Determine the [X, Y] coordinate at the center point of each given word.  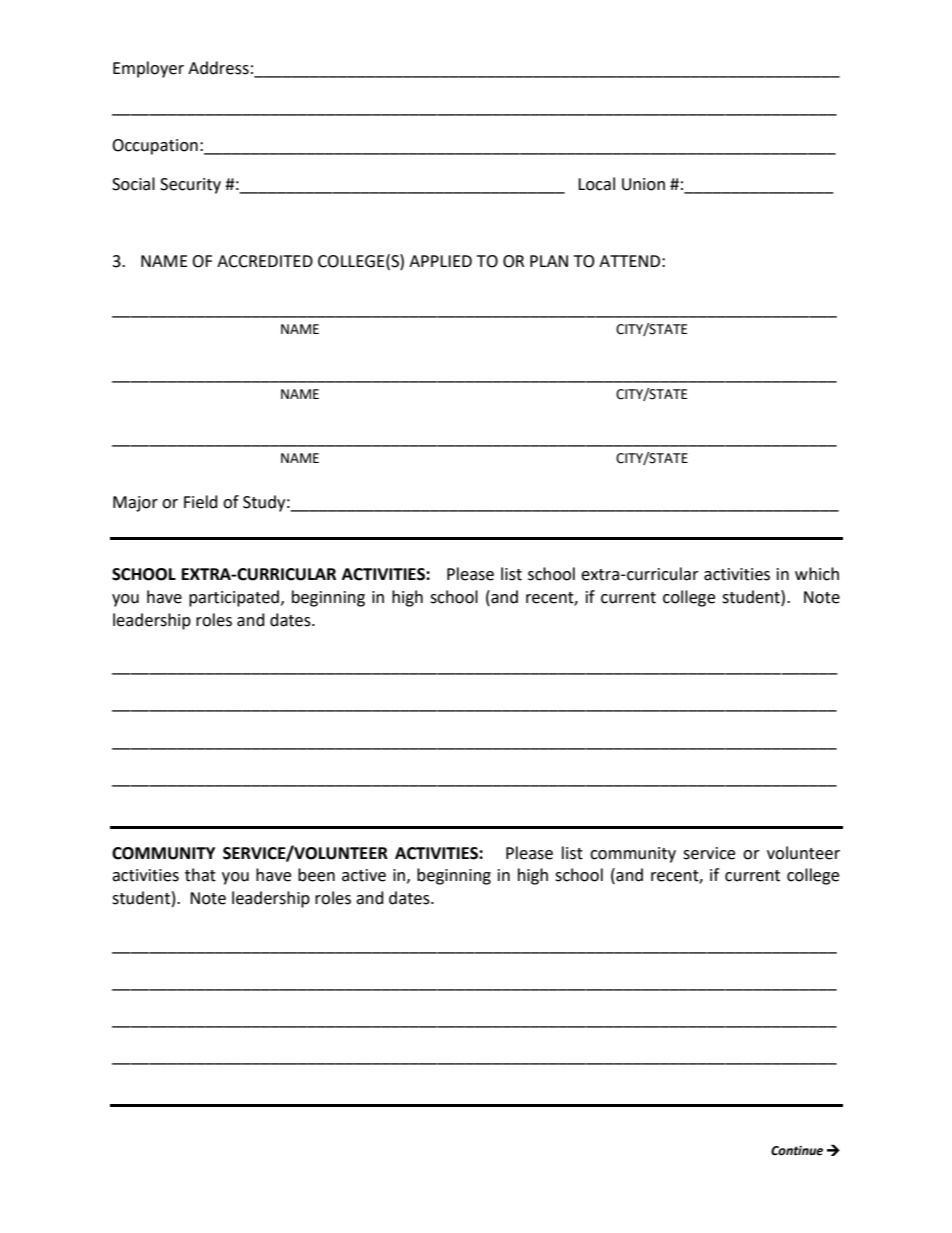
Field [201, 502]
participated [234, 598]
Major [135, 504]
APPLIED [440, 261]
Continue [797, 1151]
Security [190, 186]
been [316, 875]
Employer [148, 69]
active [364, 875]
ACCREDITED [265, 261]
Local [596, 184]
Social [133, 184]
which [817, 574]
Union [643, 184]
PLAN [549, 261]
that [200, 875]
